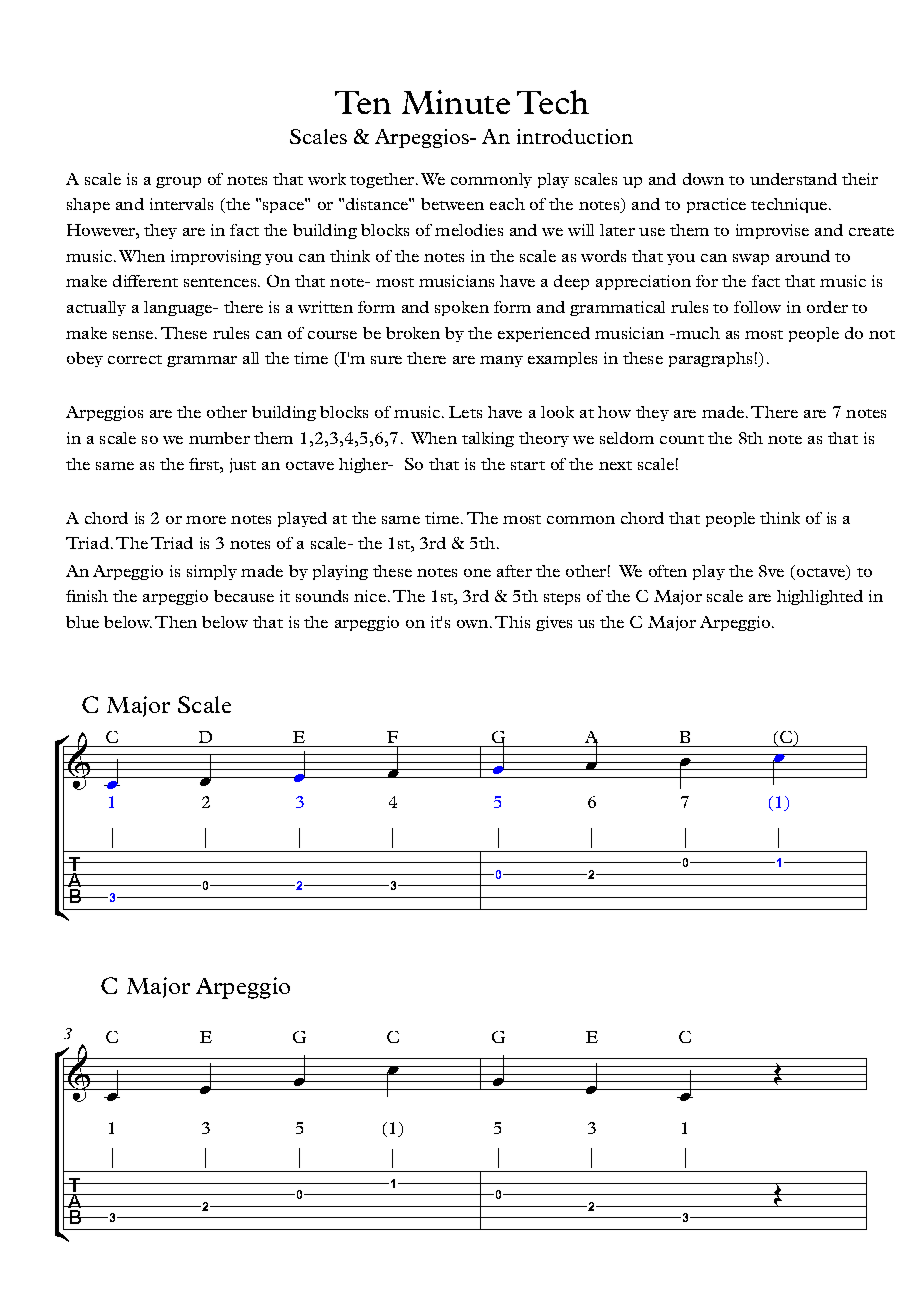 The image size is (924, 1307). Describe the element at coordinates (501, 361) in the document. I see `many` at that location.
